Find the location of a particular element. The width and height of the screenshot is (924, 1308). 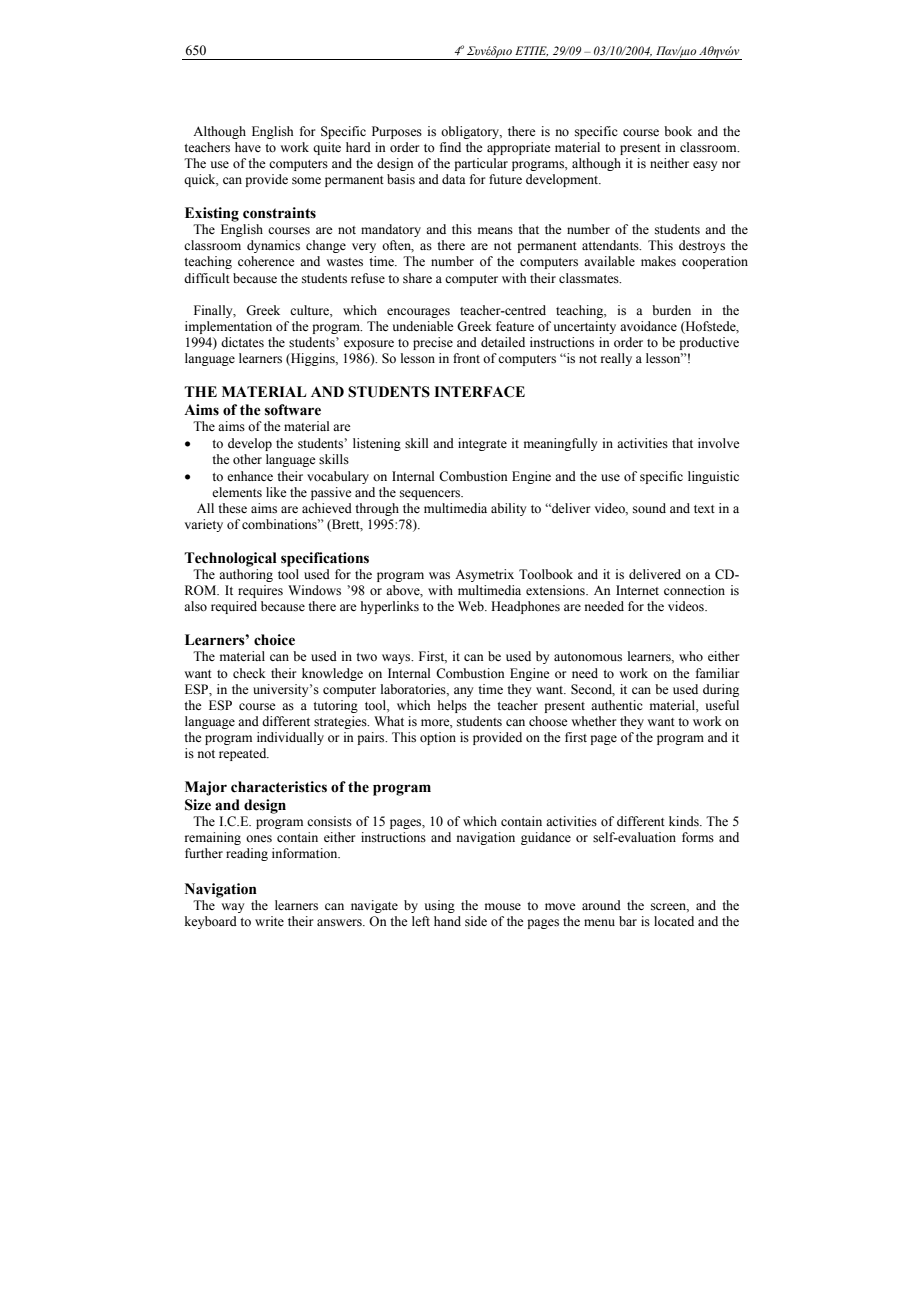

easy is located at coordinates (705, 166).
